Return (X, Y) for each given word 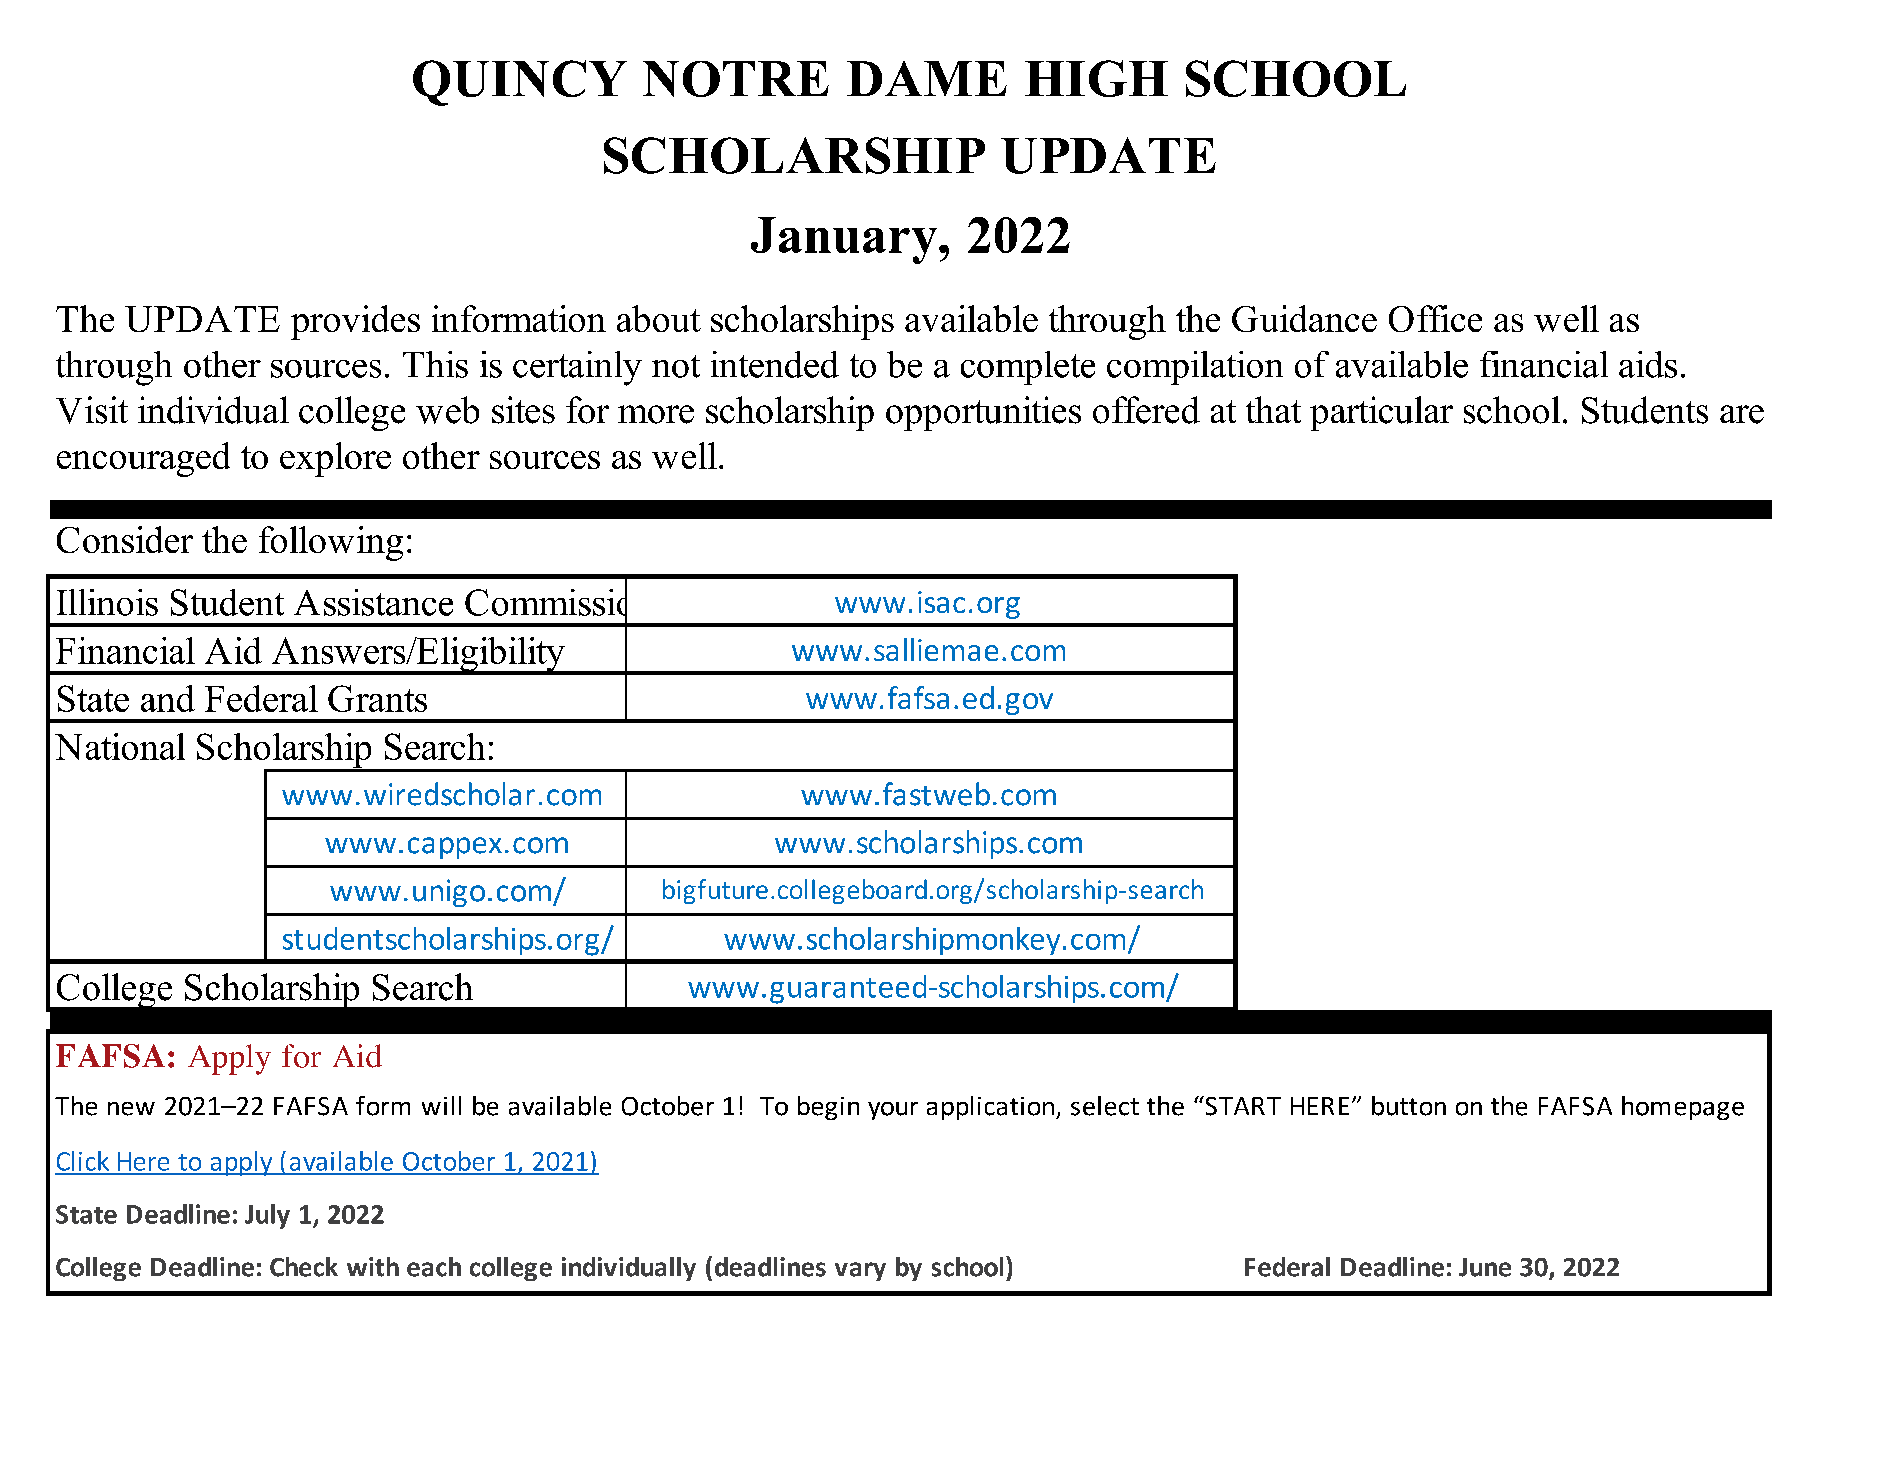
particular (1381, 413)
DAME (927, 78)
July (267, 1216)
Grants (377, 698)
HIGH (1096, 78)
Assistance (373, 602)
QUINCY (520, 83)
